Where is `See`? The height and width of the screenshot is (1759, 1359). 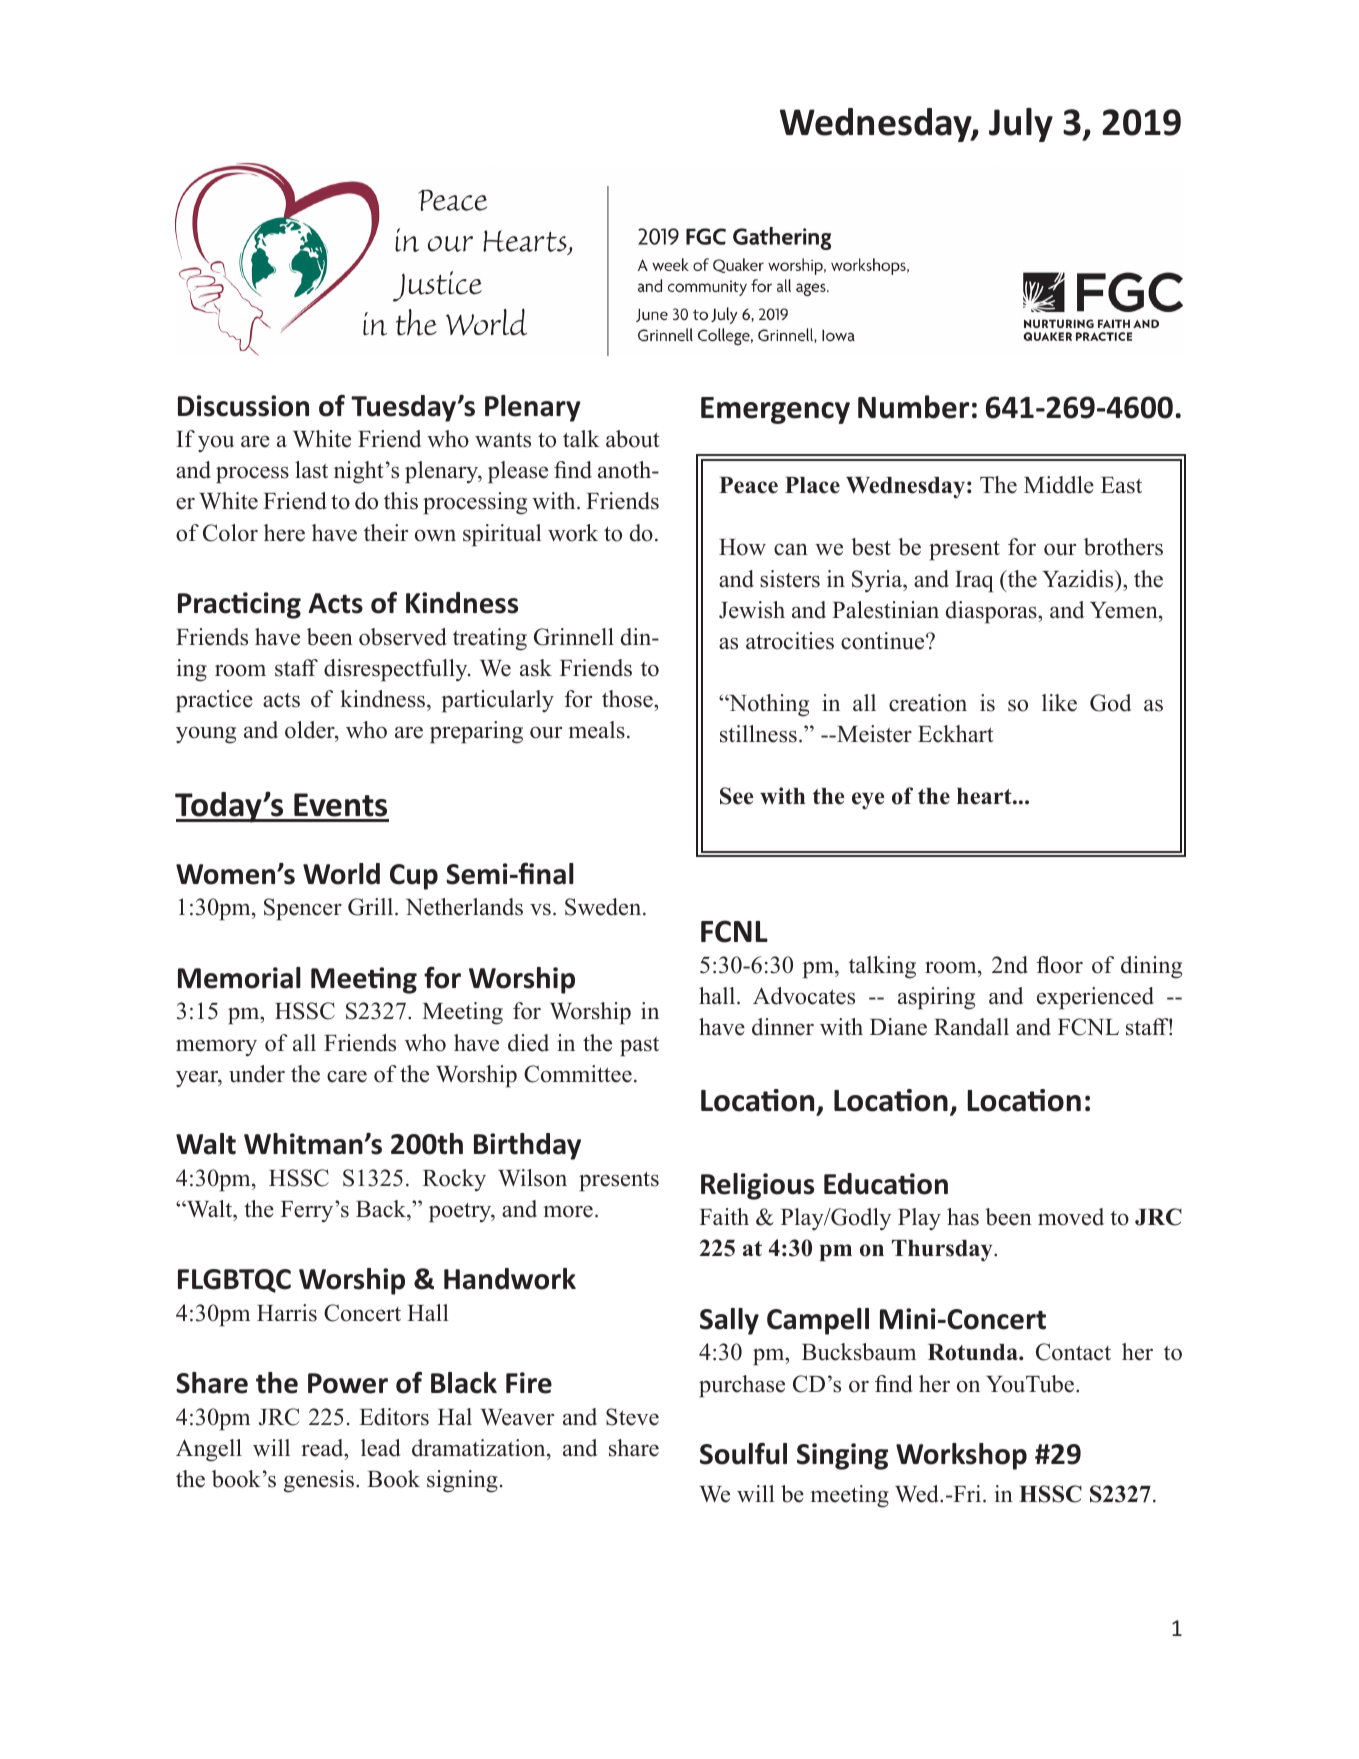
See is located at coordinates (736, 796).
